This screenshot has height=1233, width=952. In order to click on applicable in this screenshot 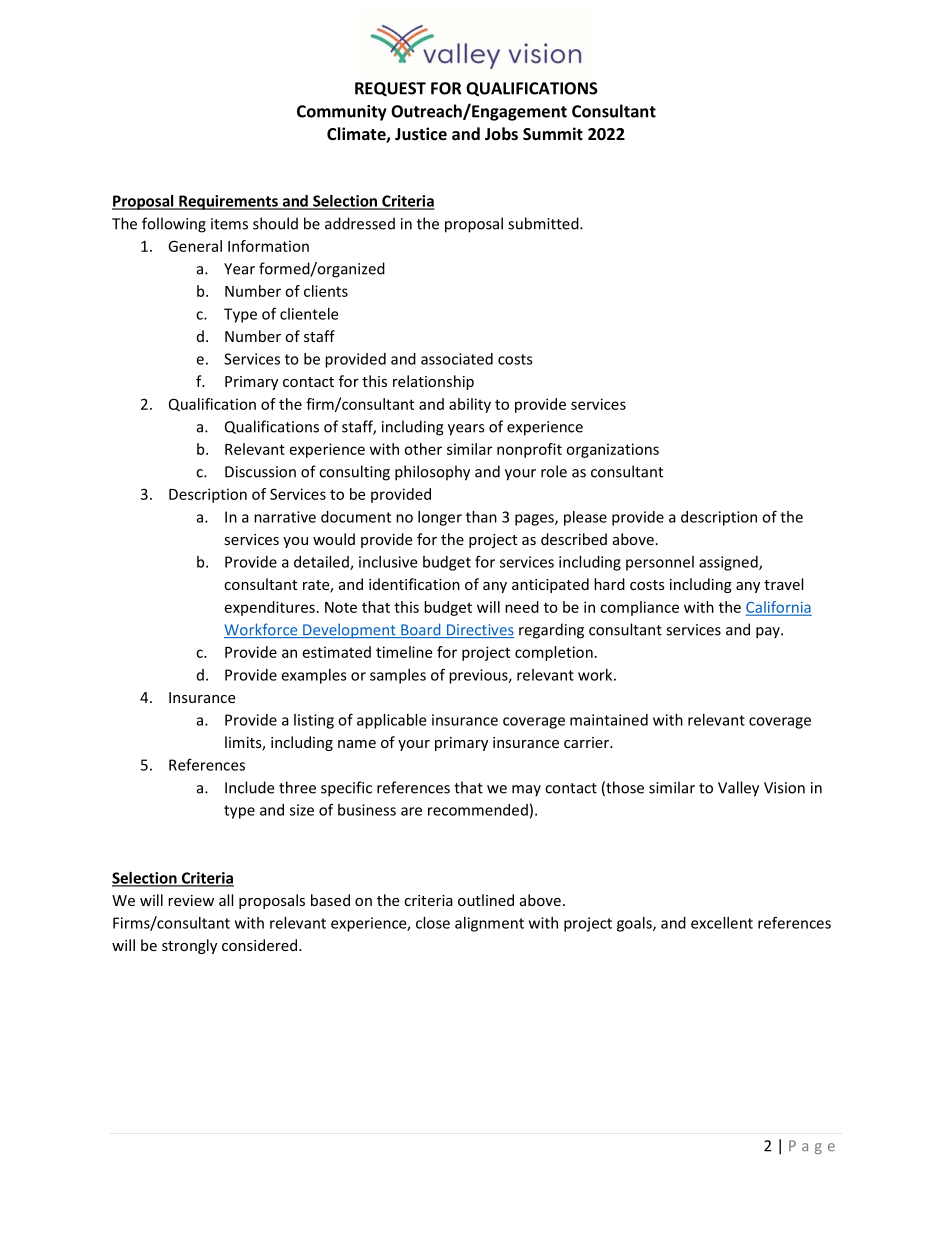, I will do `click(391, 721)`.
